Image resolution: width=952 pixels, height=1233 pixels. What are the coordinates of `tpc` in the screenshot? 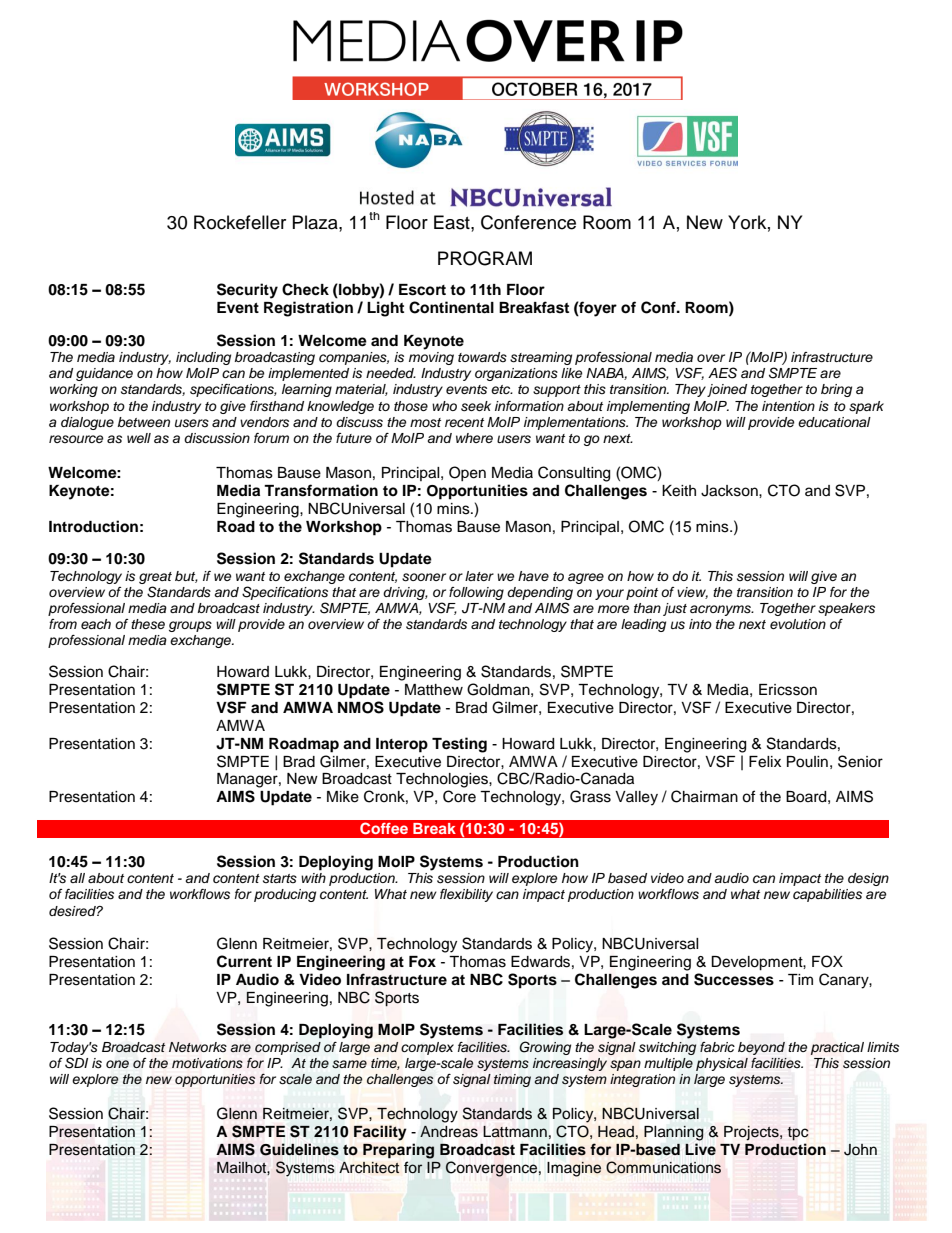 It's located at (798, 1134).
